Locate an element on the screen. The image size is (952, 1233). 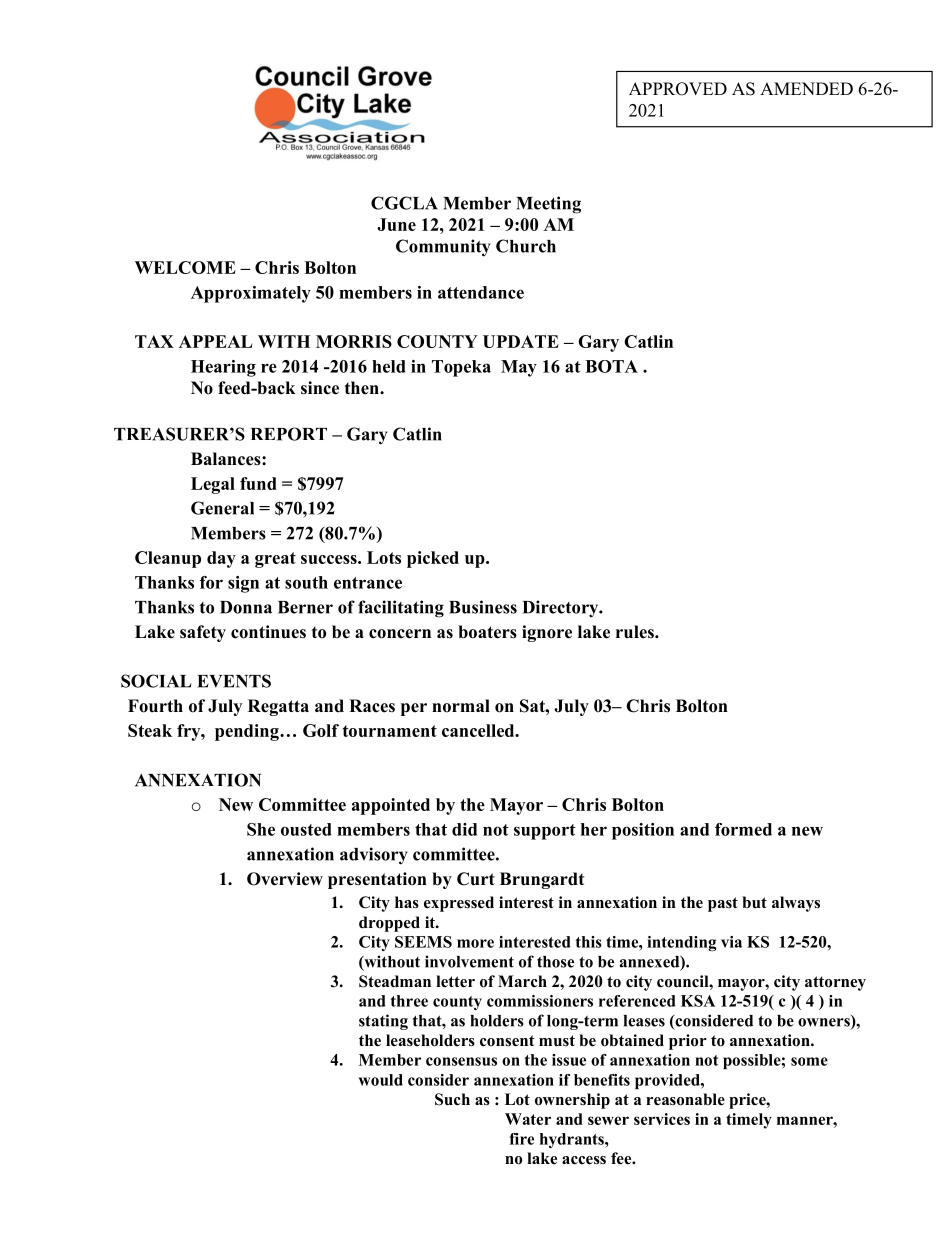
Overview is located at coordinates (285, 879).
